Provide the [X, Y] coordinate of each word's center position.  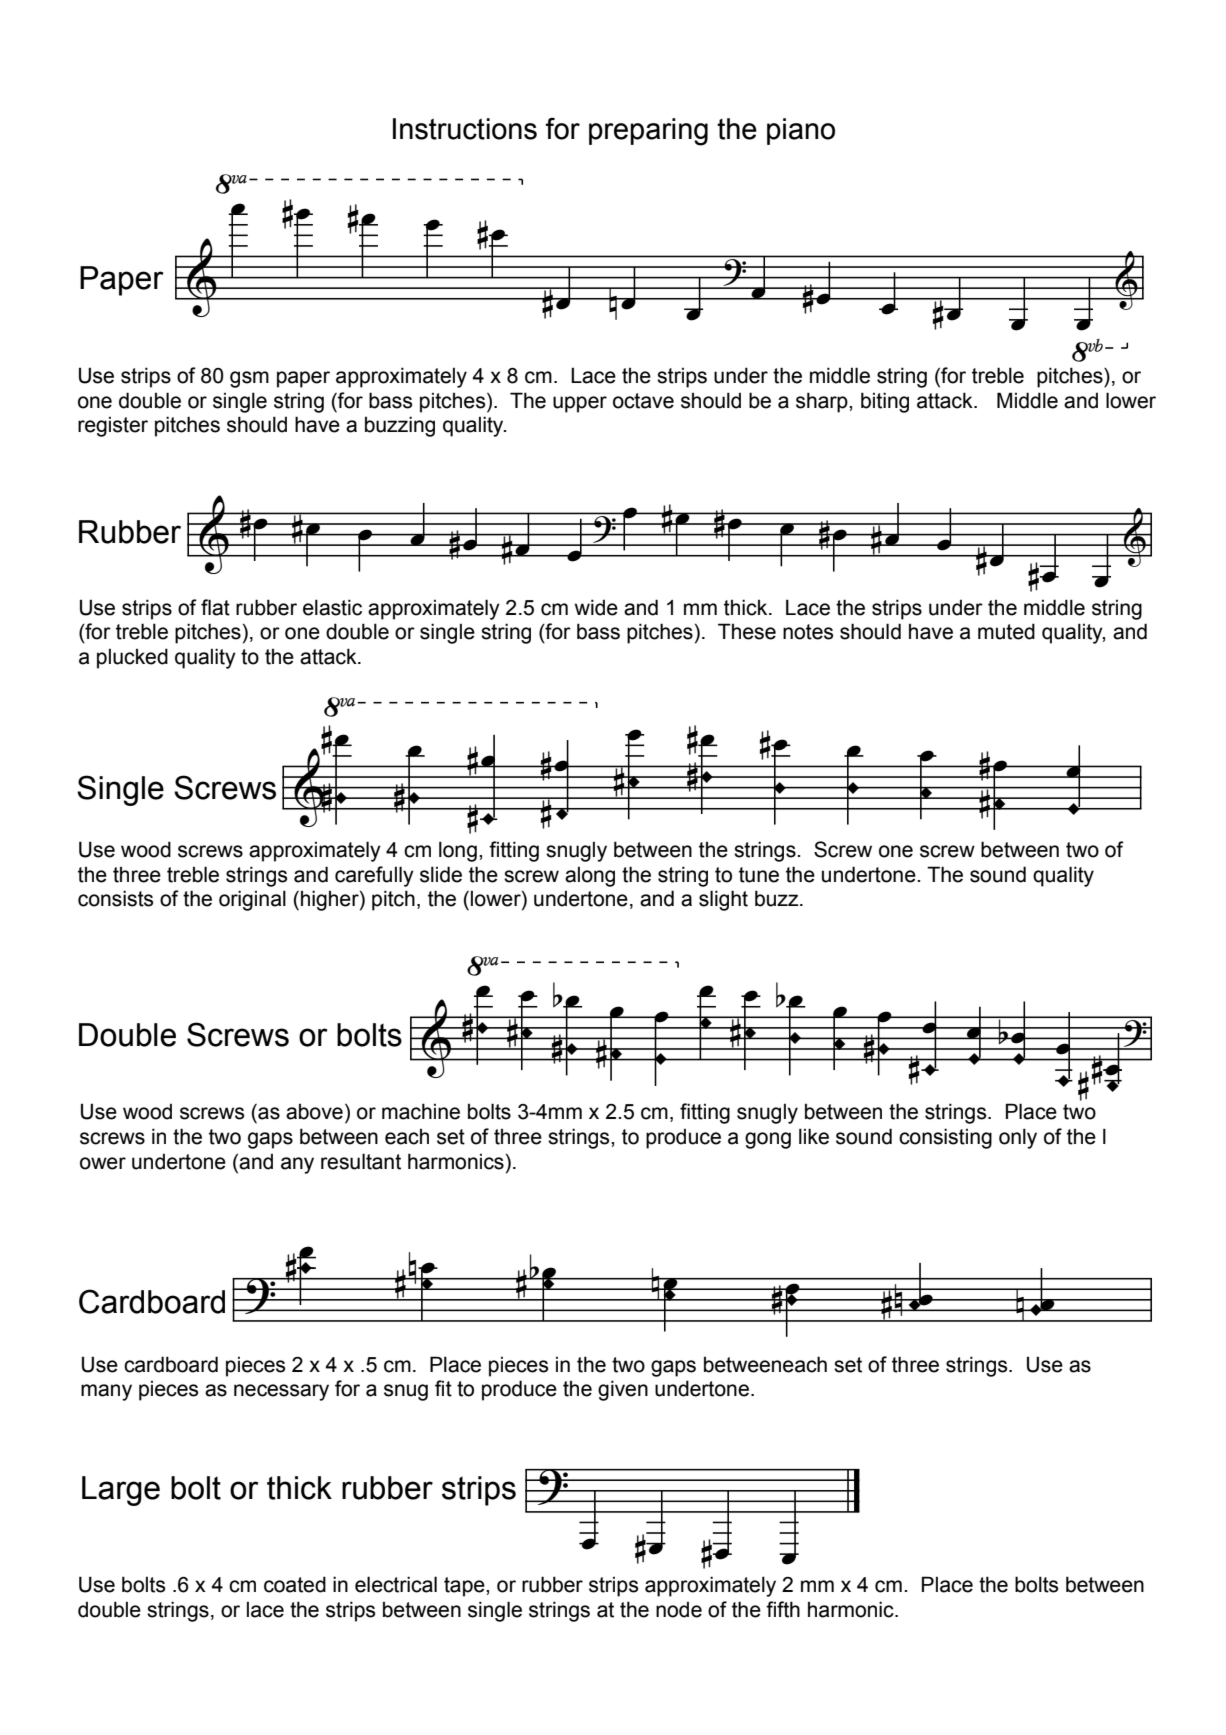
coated [295, 1584]
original [252, 900]
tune [759, 875]
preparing [648, 132]
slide [441, 874]
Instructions [465, 129]
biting [885, 402]
